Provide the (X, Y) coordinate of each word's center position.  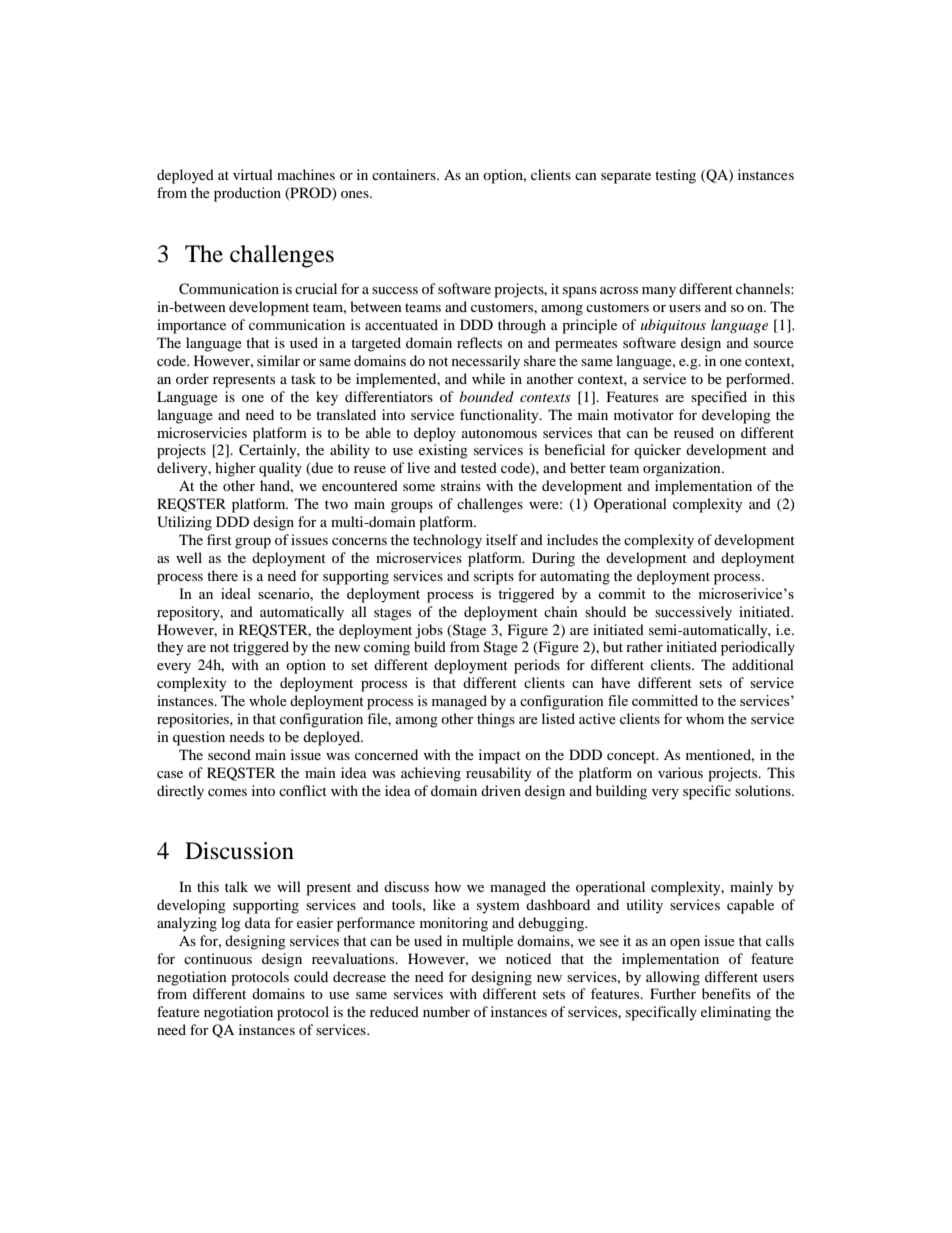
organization (683, 469)
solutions (764, 790)
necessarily (486, 362)
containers (405, 174)
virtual (253, 174)
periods (537, 666)
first (219, 539)
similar (278, 360)
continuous (218, 958)
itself (502, 539)
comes (227, 792)
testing (675, 176)
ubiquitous (673, 326)
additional (763, 664)
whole (268, 700)
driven (501, 790)
